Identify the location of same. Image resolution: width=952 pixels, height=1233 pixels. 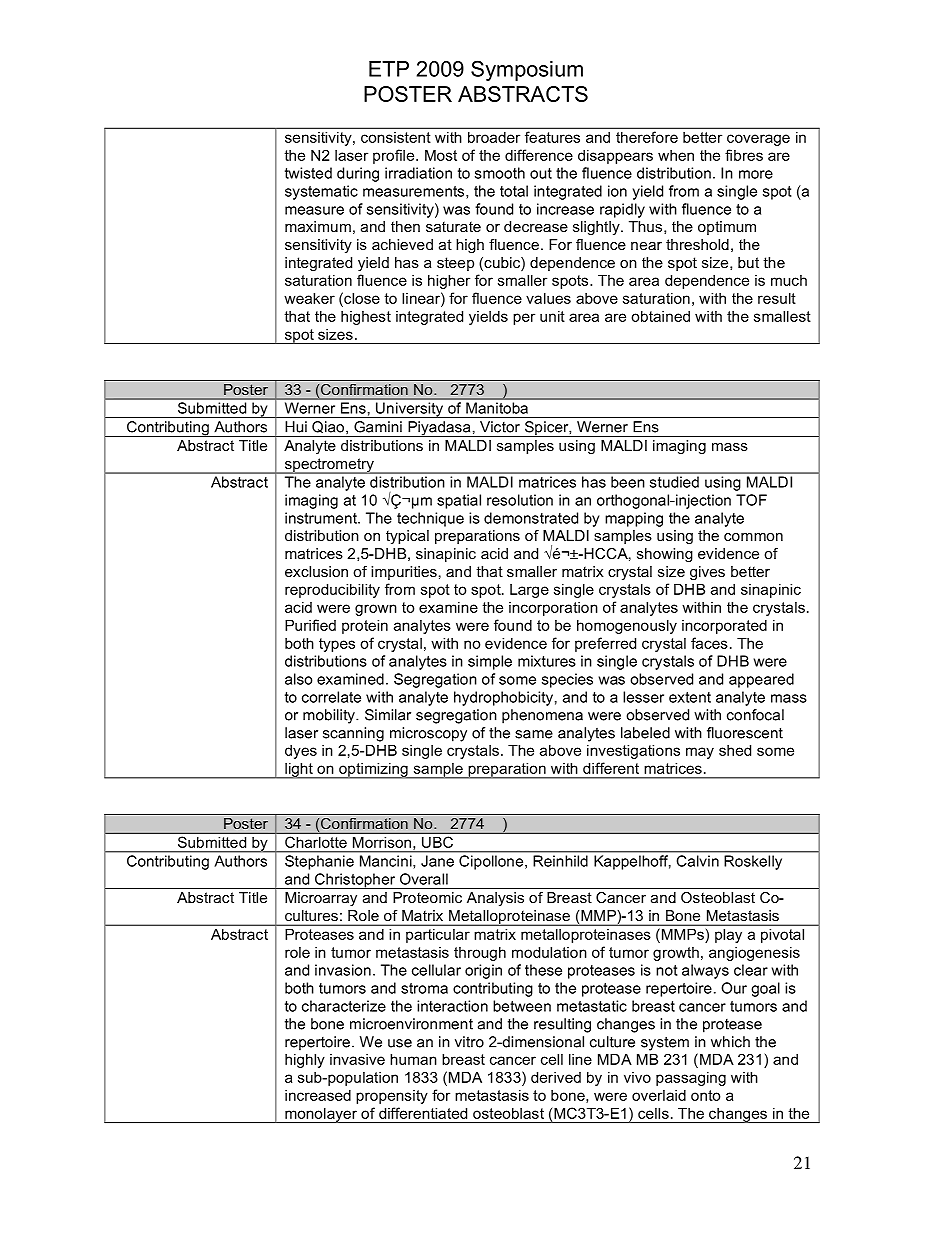
(534, 734).
